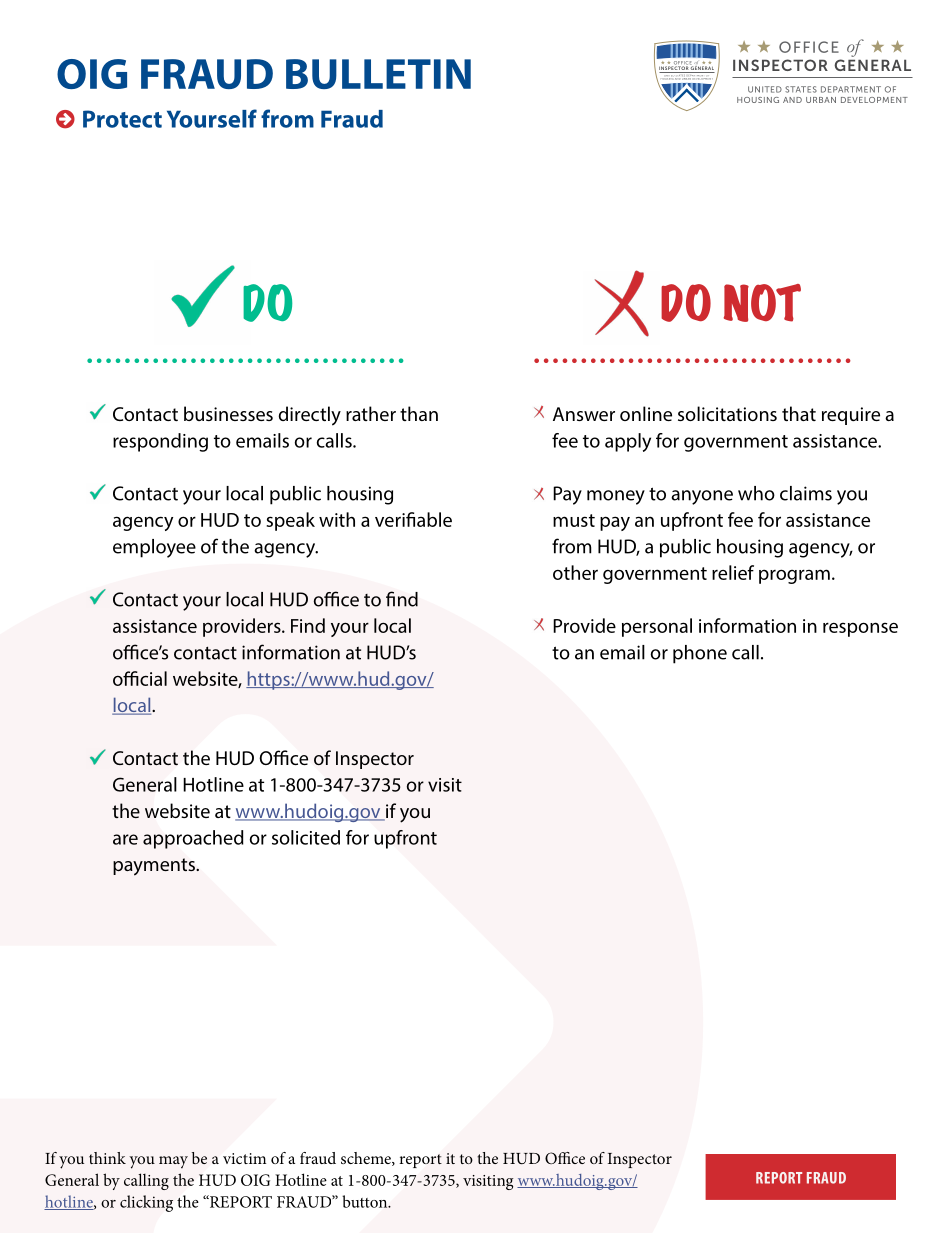 This image has width=952, height=1233. Describe the element at coordinates (575, 572) in the image. I see `other` at that location.
